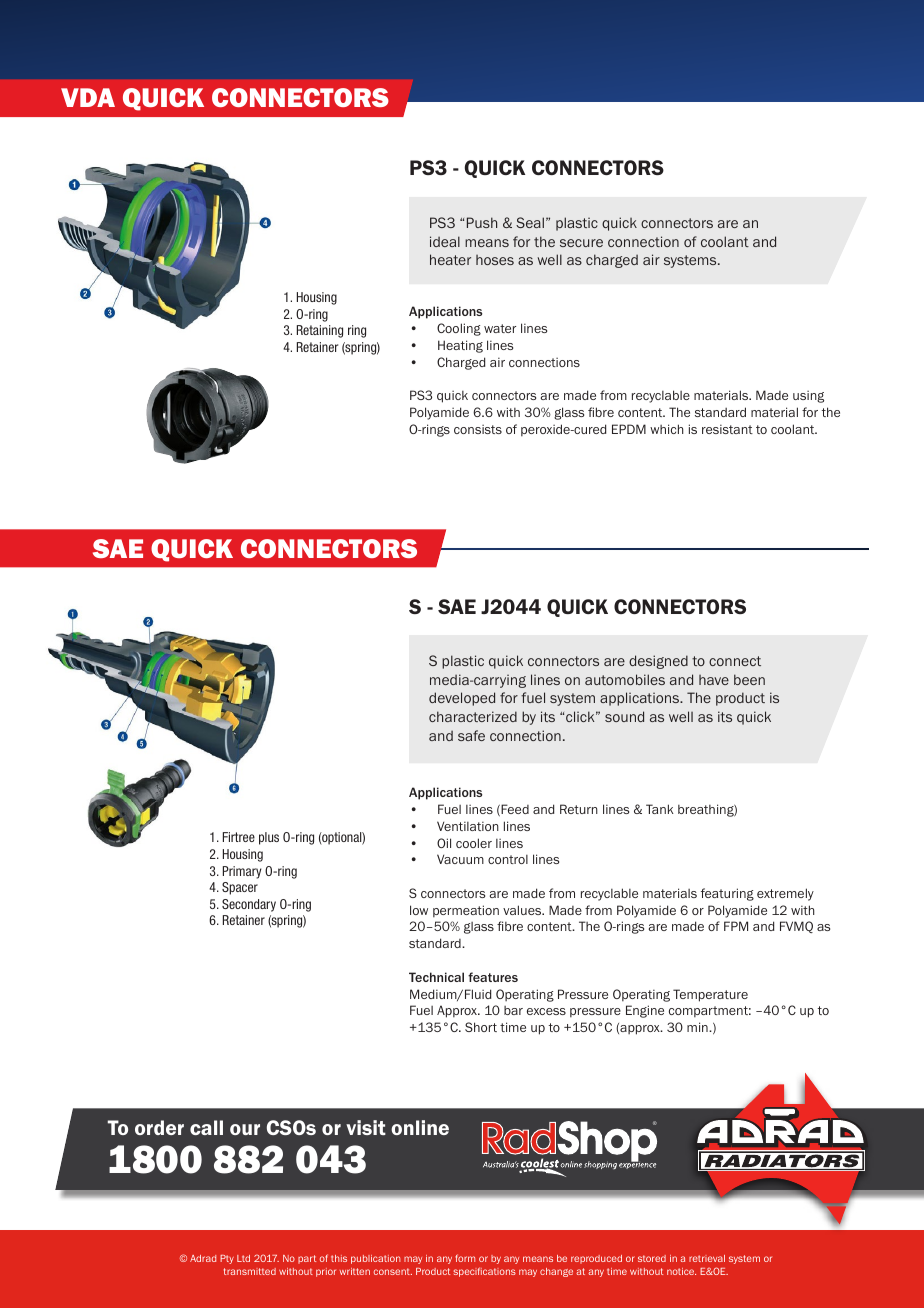 The image size is (924, 1308). What do you see at coordinates (206, 1127) in the screenshot?
I see `call` at bounding box center [206, 1127].
